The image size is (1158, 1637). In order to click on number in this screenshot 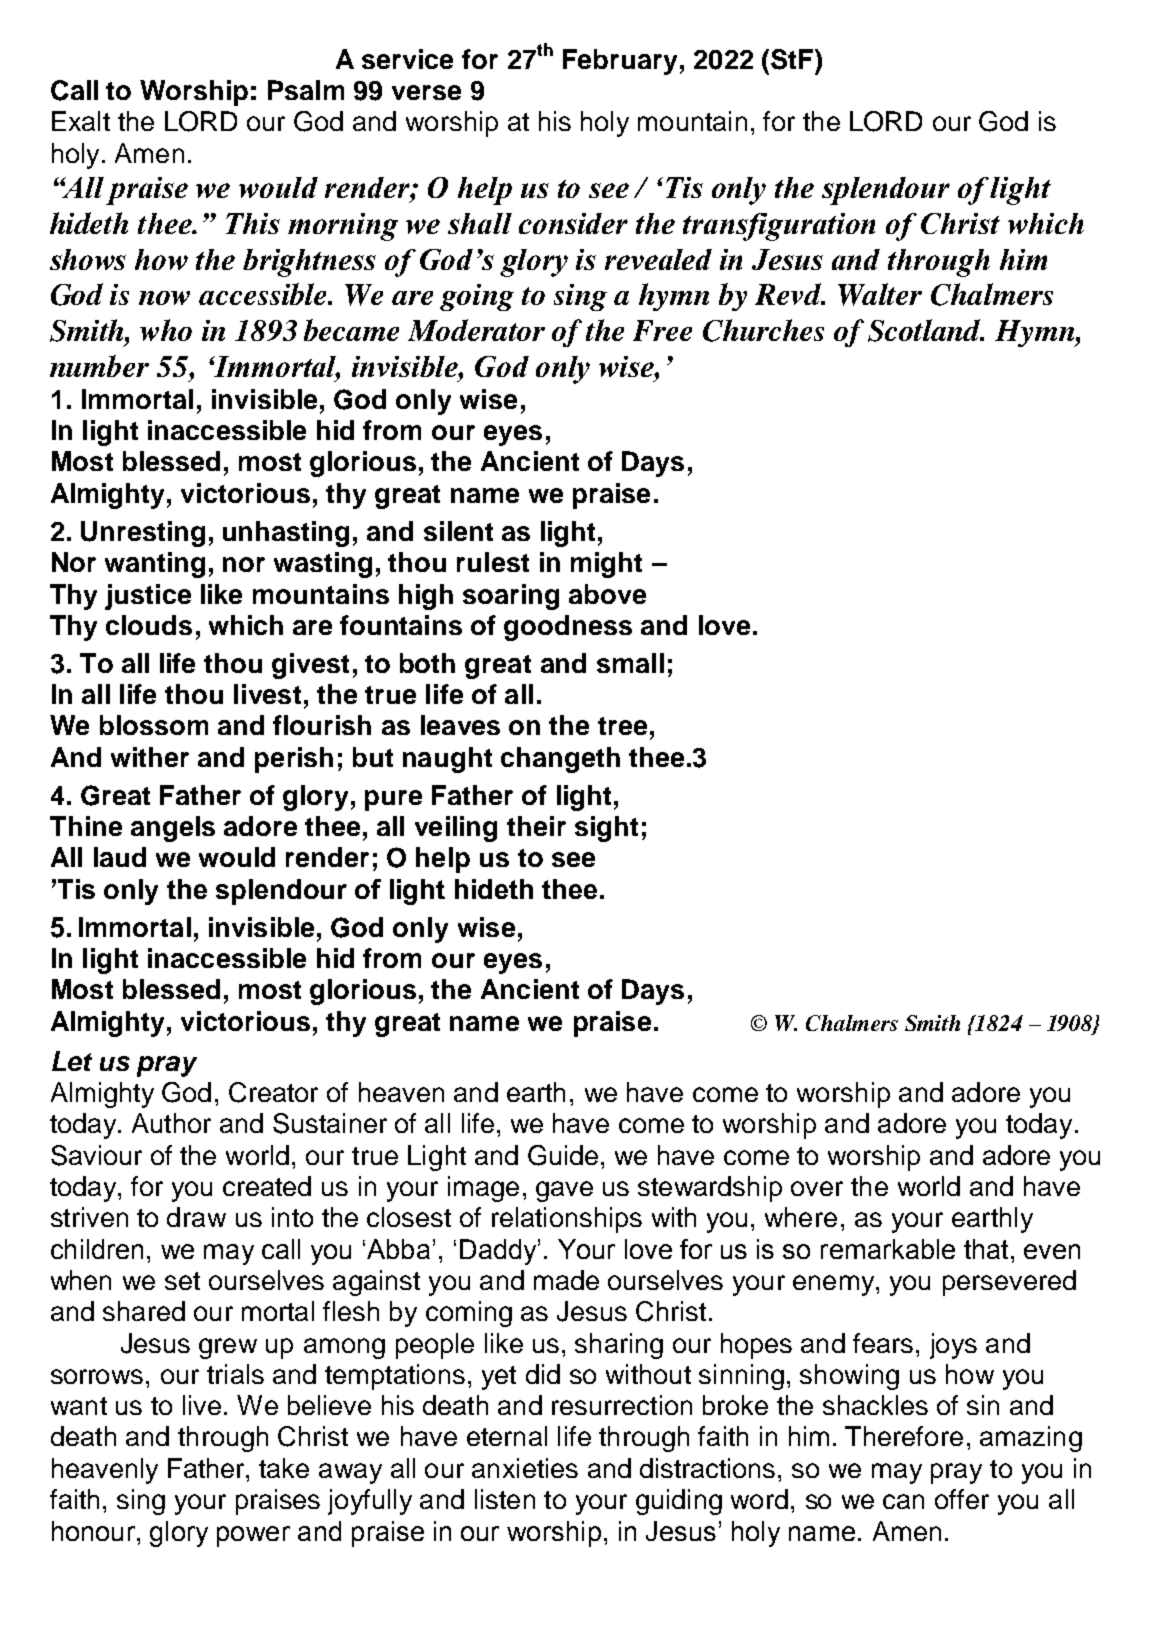, I will do `click(99, 366)`.
